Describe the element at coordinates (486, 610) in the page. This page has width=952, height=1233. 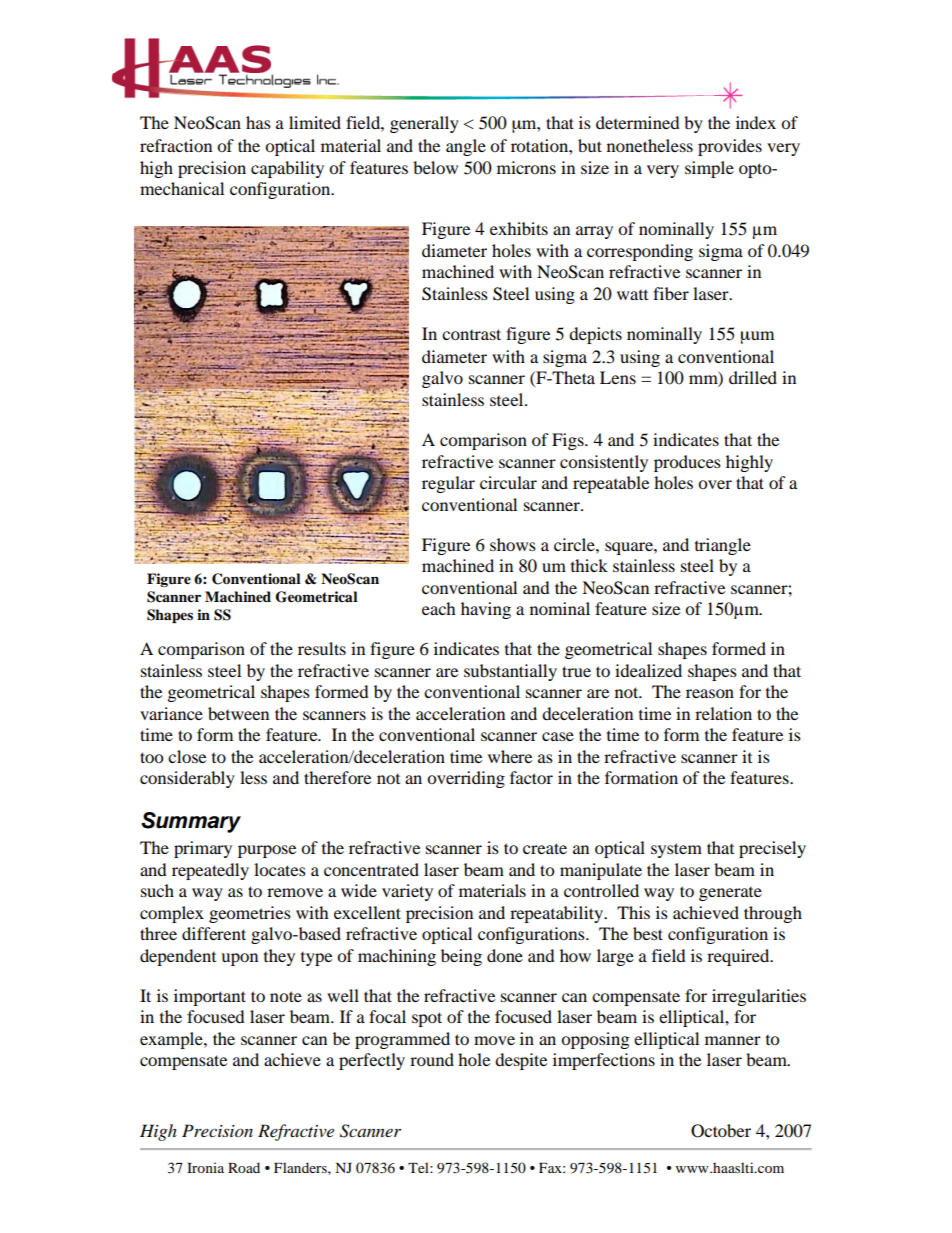
I see `having` at that location.
